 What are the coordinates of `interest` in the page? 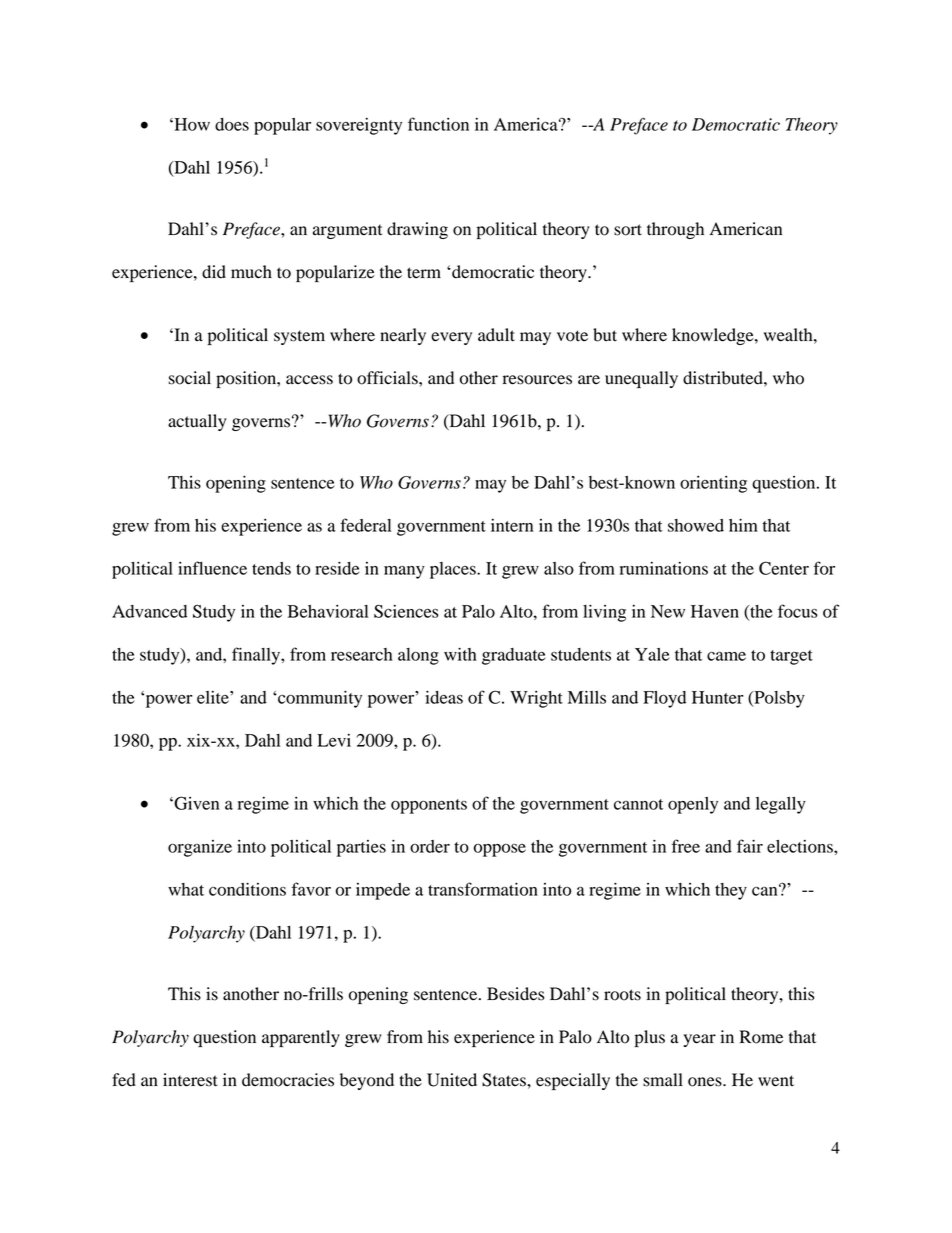 It's located at (190, 1080).
